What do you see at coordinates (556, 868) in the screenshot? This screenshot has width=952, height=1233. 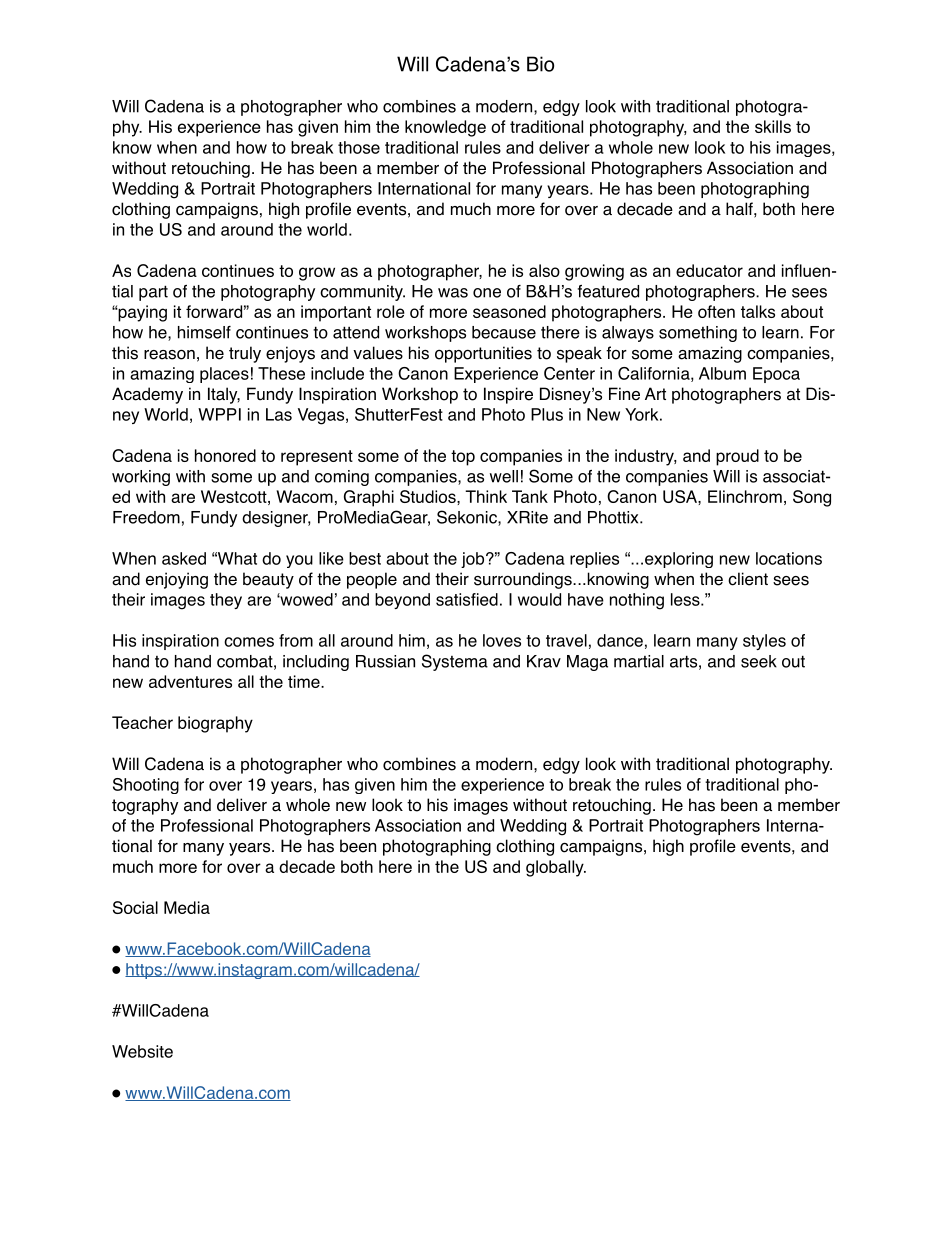 I see `globally` at bounding box center [556, 868].
